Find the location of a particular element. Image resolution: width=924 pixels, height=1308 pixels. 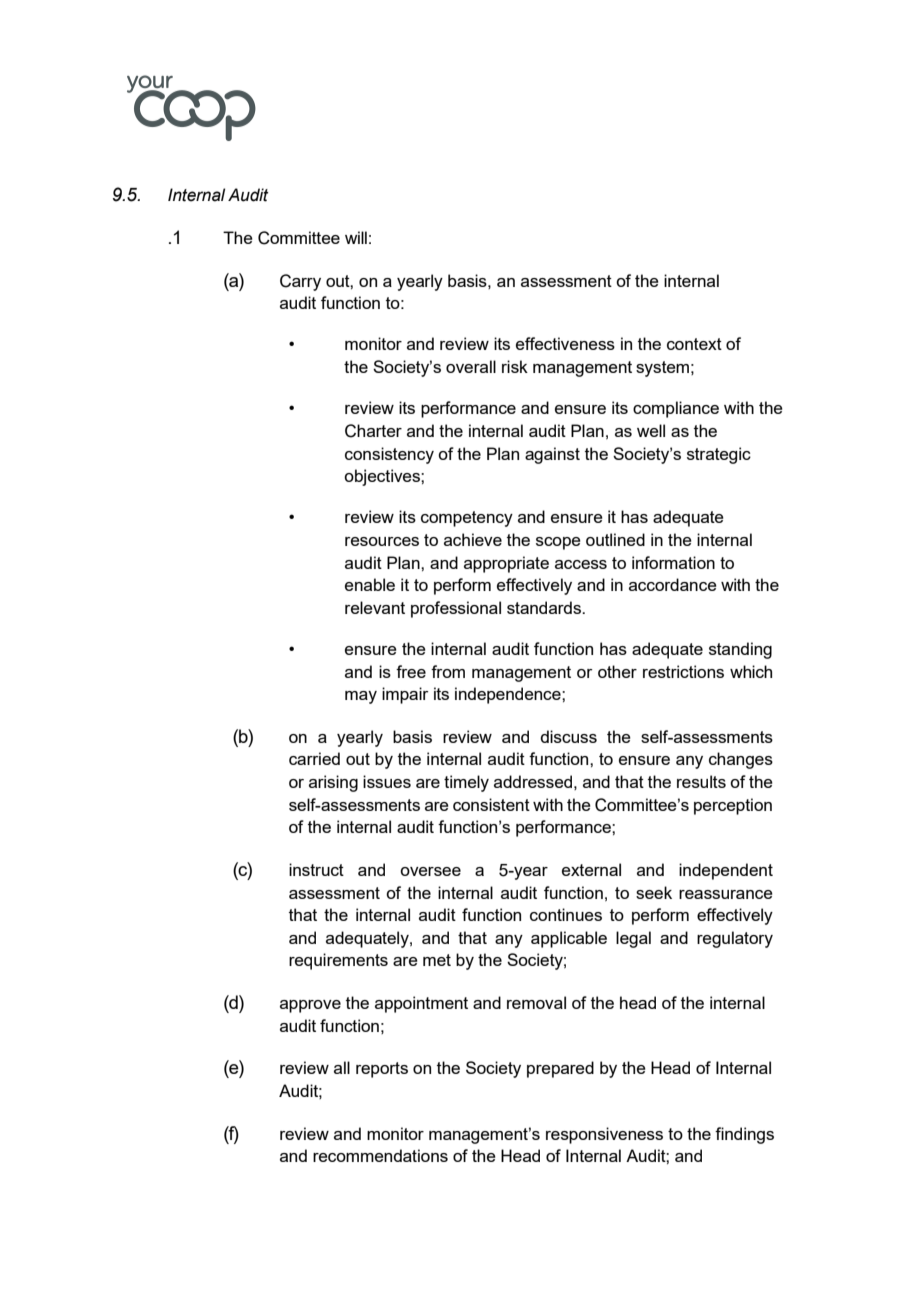

may is located at coordinates (361, 697).
